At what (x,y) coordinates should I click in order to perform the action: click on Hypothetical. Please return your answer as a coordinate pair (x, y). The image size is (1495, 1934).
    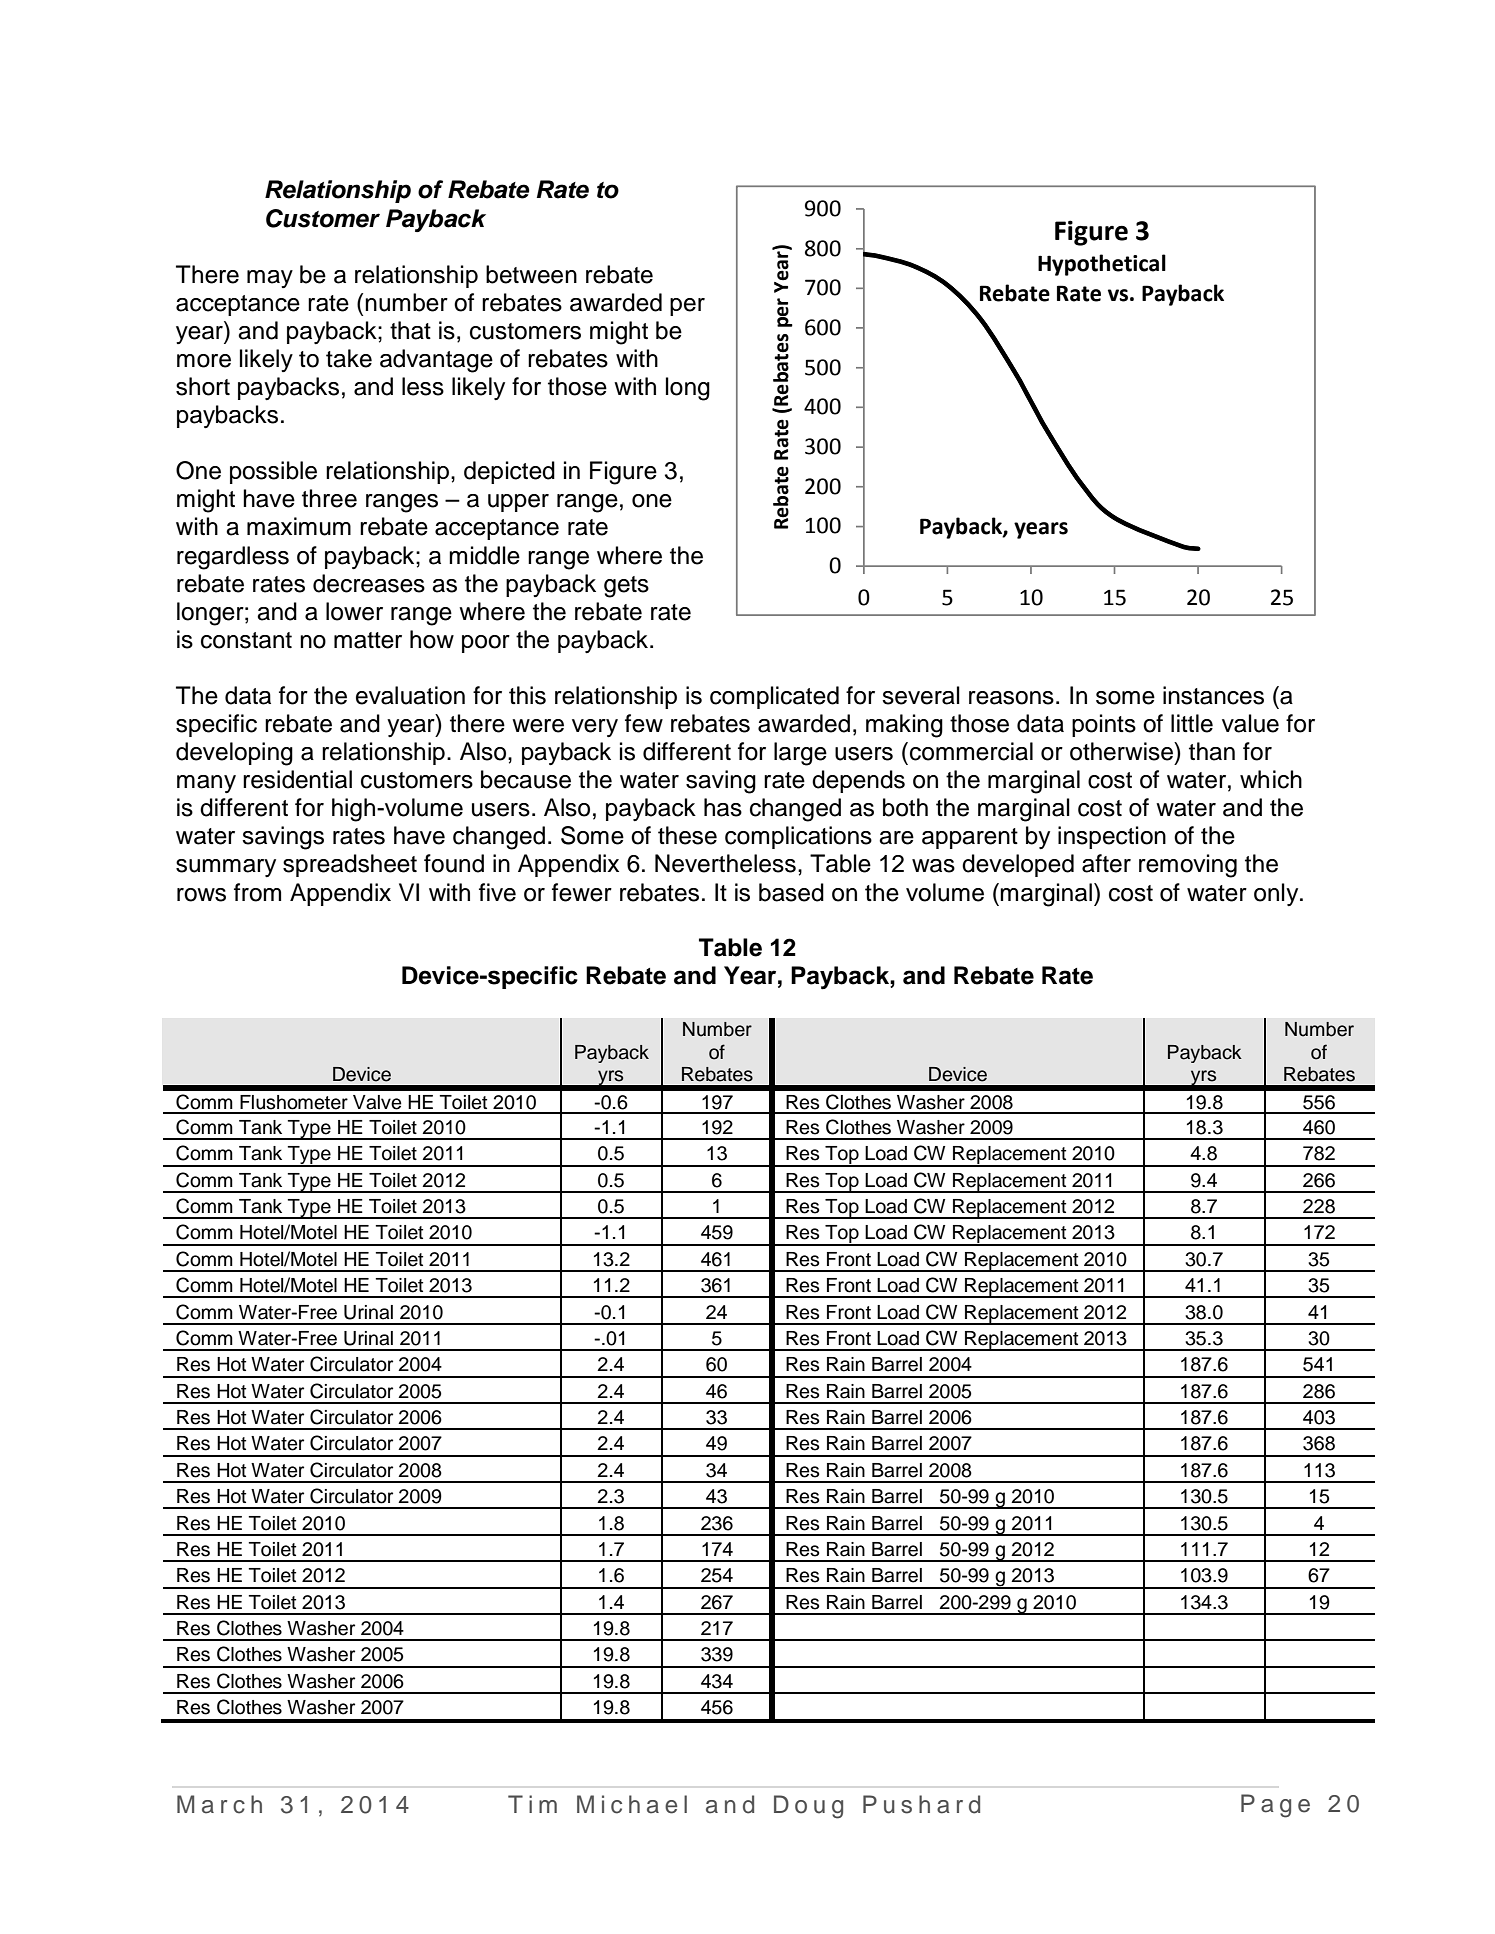
    Looking at the image, I should click on (1102, 265).
